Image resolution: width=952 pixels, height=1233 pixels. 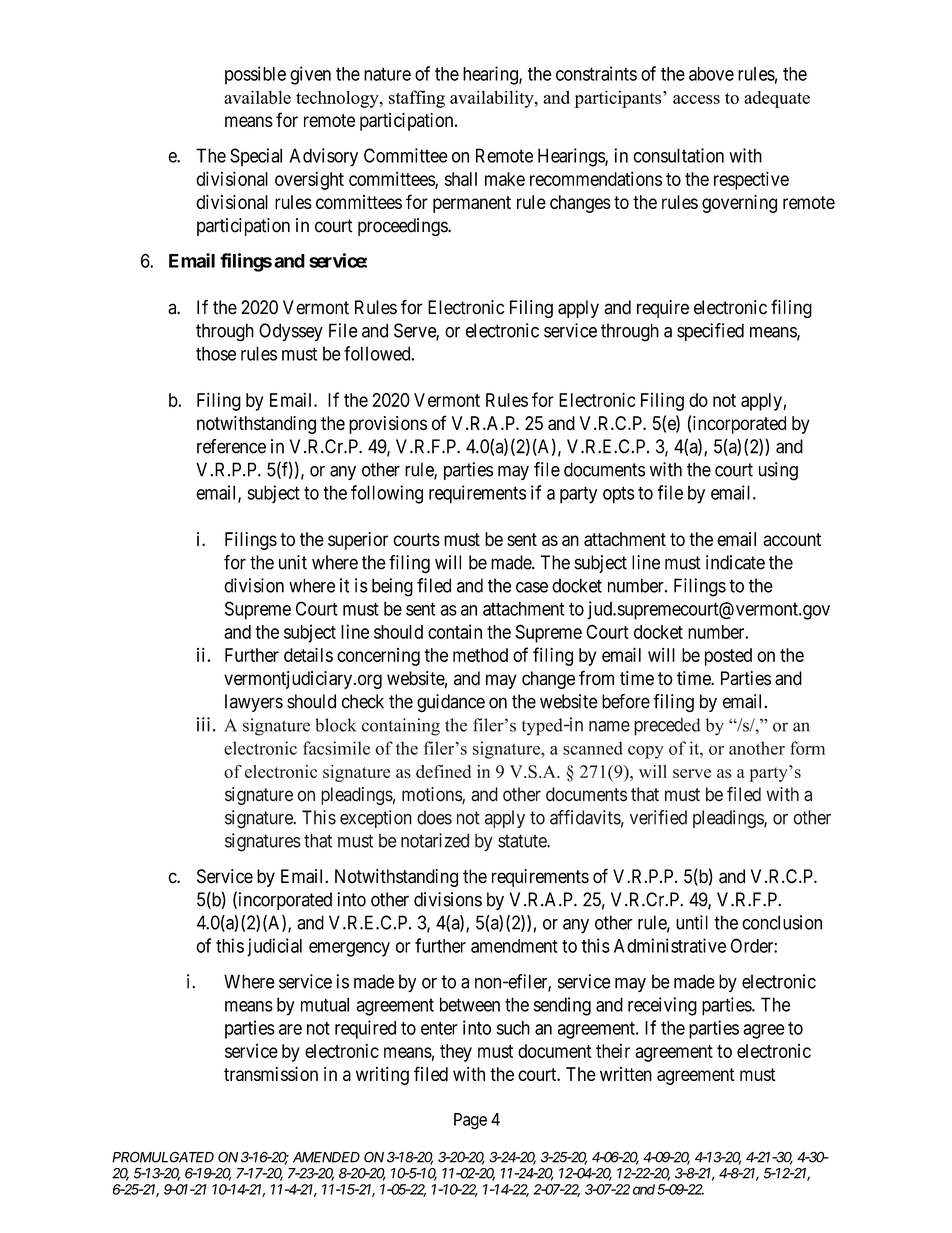 I want to click on verified, so click(x=658, y=817).
